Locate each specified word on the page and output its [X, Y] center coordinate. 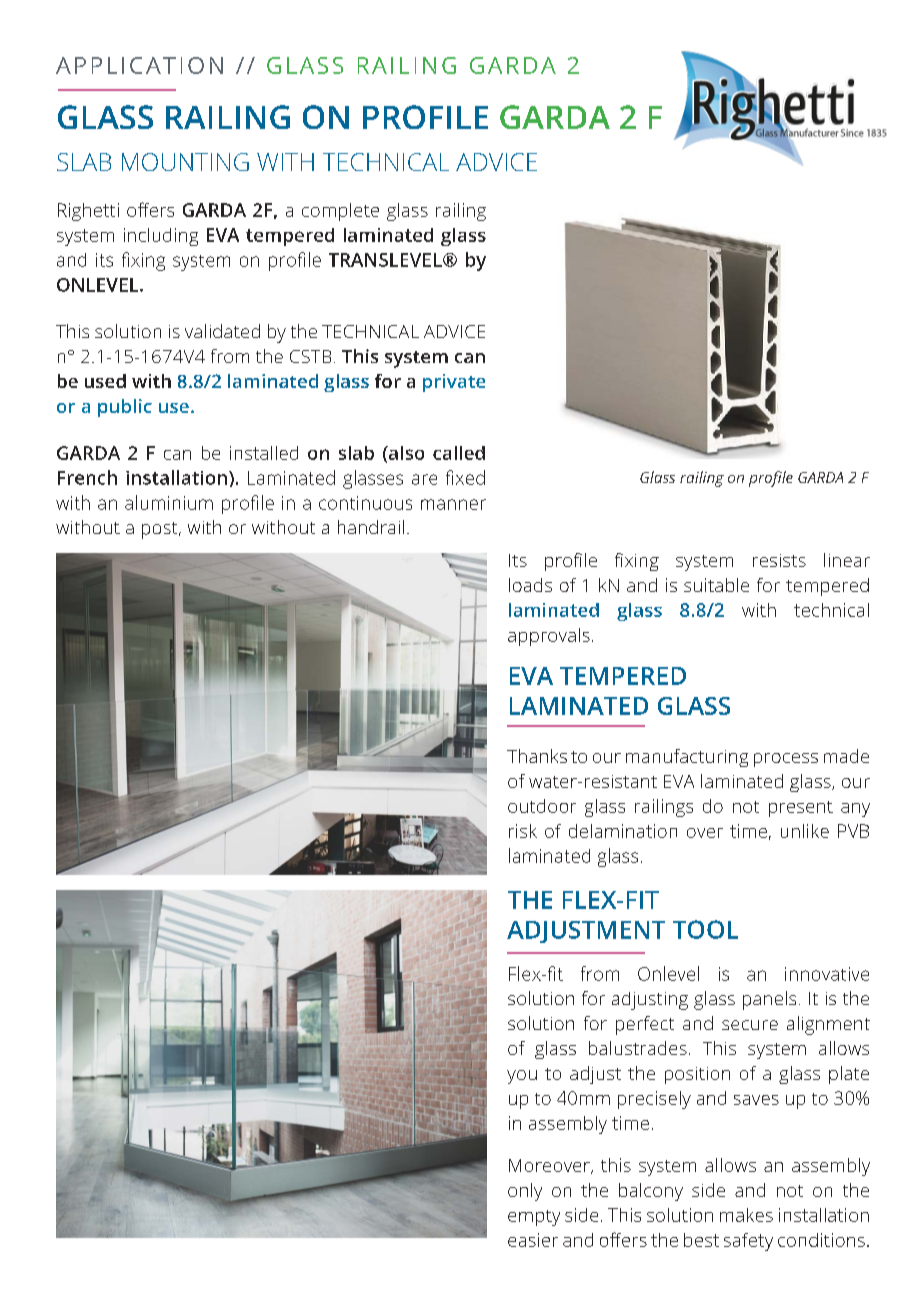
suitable [716, 585]
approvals [549, 637]
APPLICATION [139, 65]
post [161, 530]
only [525, 1192]
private [454, 383]
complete [340, 212]
